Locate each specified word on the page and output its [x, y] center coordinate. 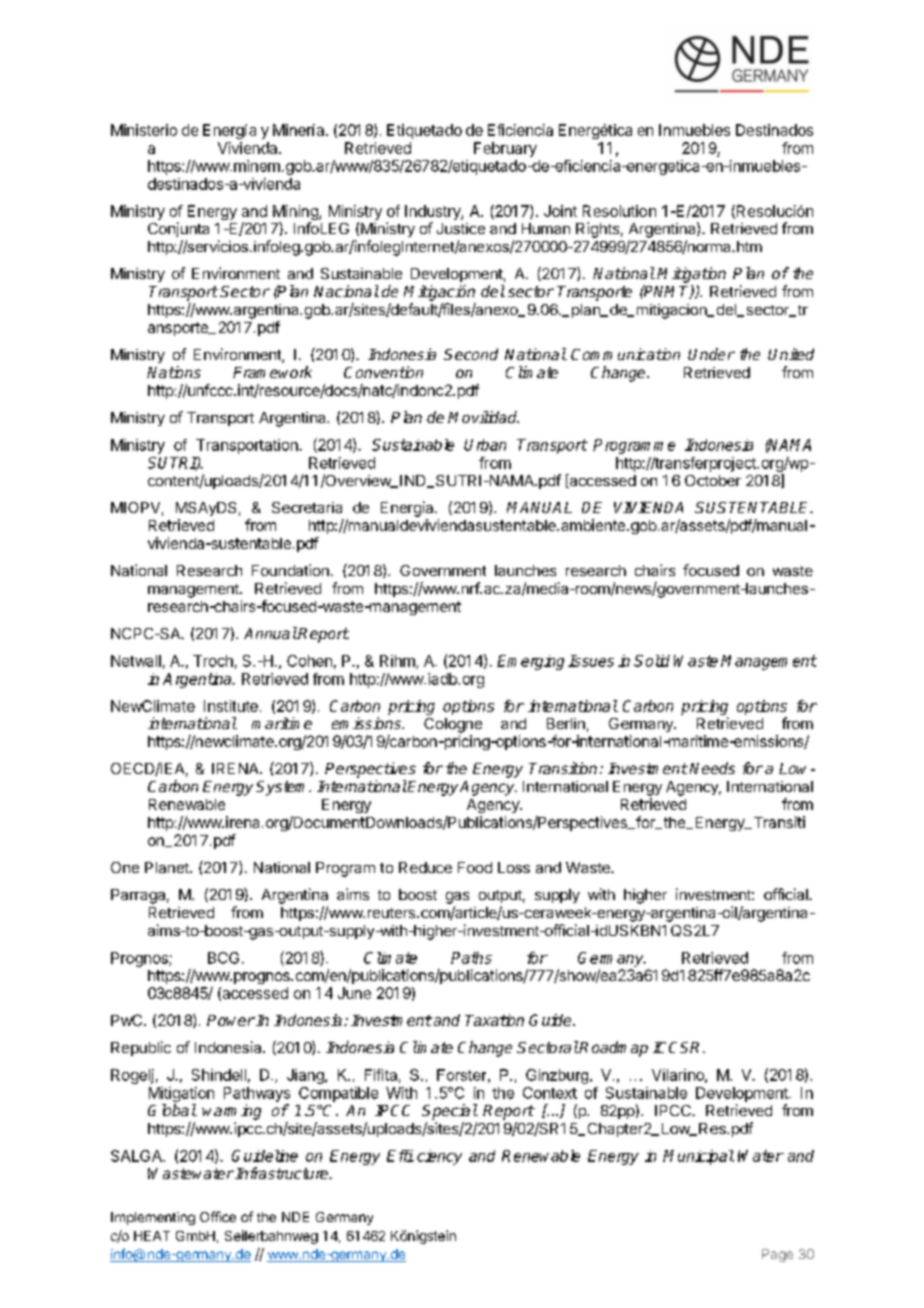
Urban [485, 445]
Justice [461, 228]
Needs [712, 768]
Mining [296, 214]
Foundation [290, 570]
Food [475, 867]
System [283, 788]
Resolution [619, 211]
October [713, 480]
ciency [439, 1157]
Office [218, 1216]
